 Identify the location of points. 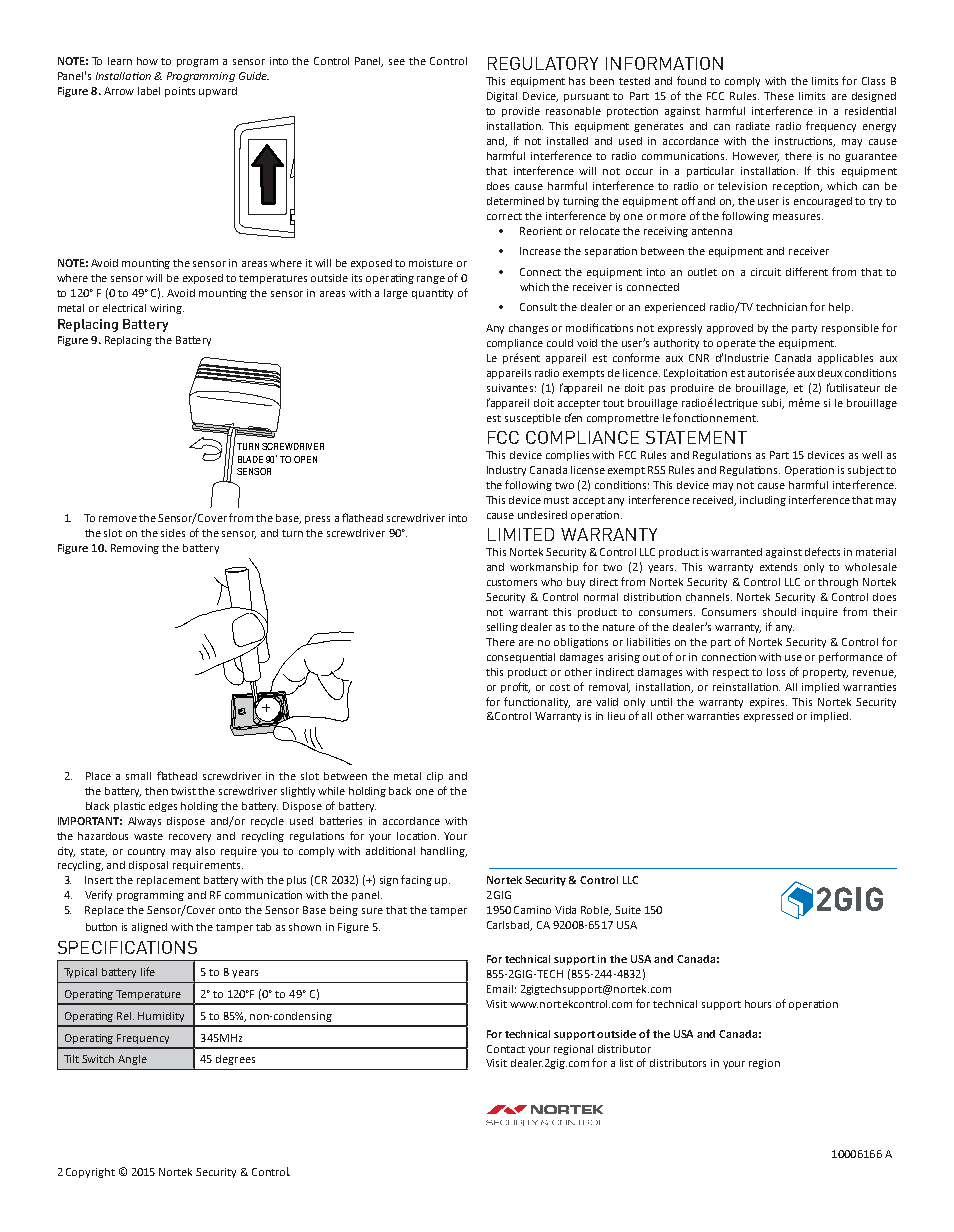
(180, 92).
